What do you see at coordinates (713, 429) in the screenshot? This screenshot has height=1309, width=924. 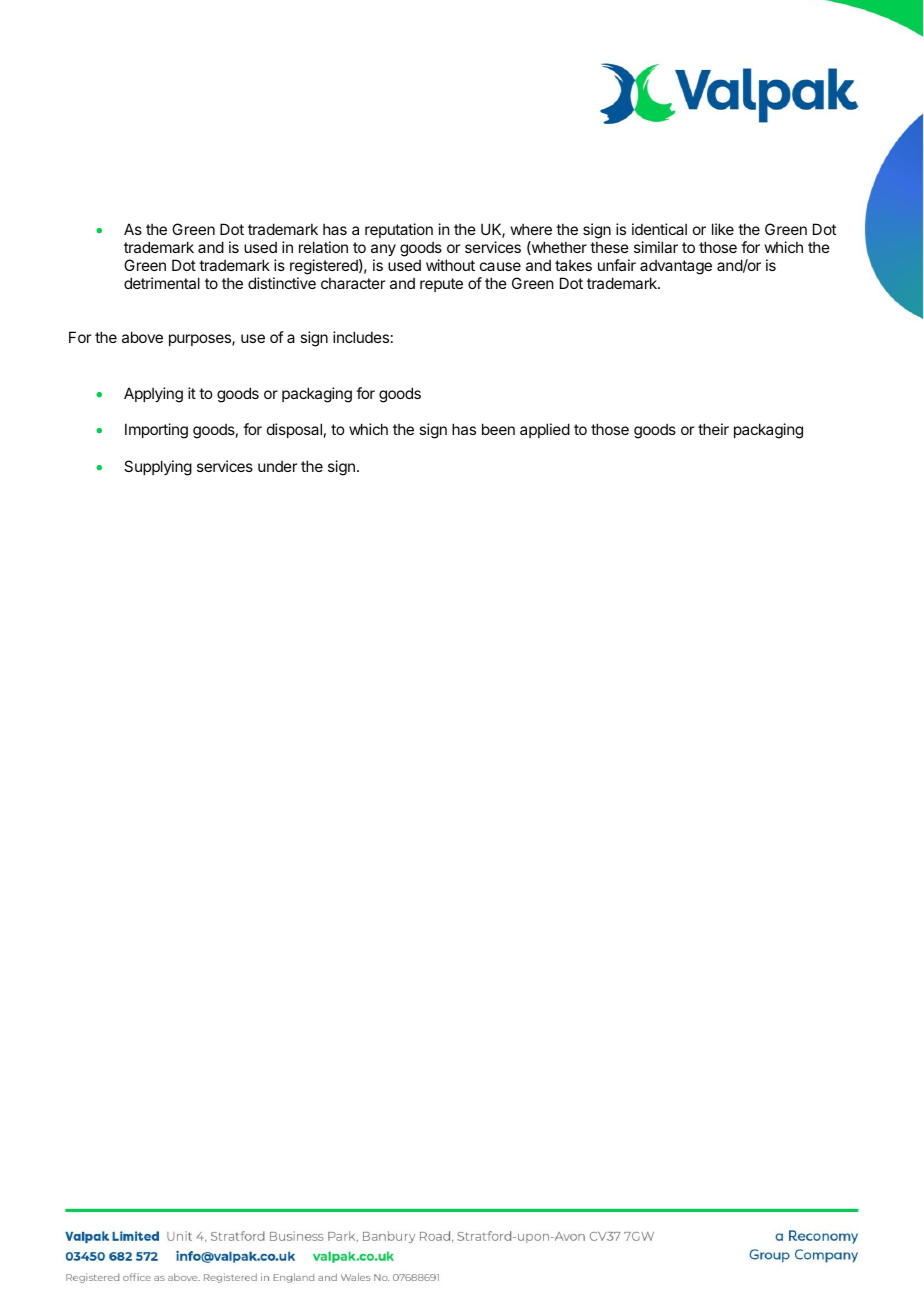 I see `their` at bounding box center [713, 429].
